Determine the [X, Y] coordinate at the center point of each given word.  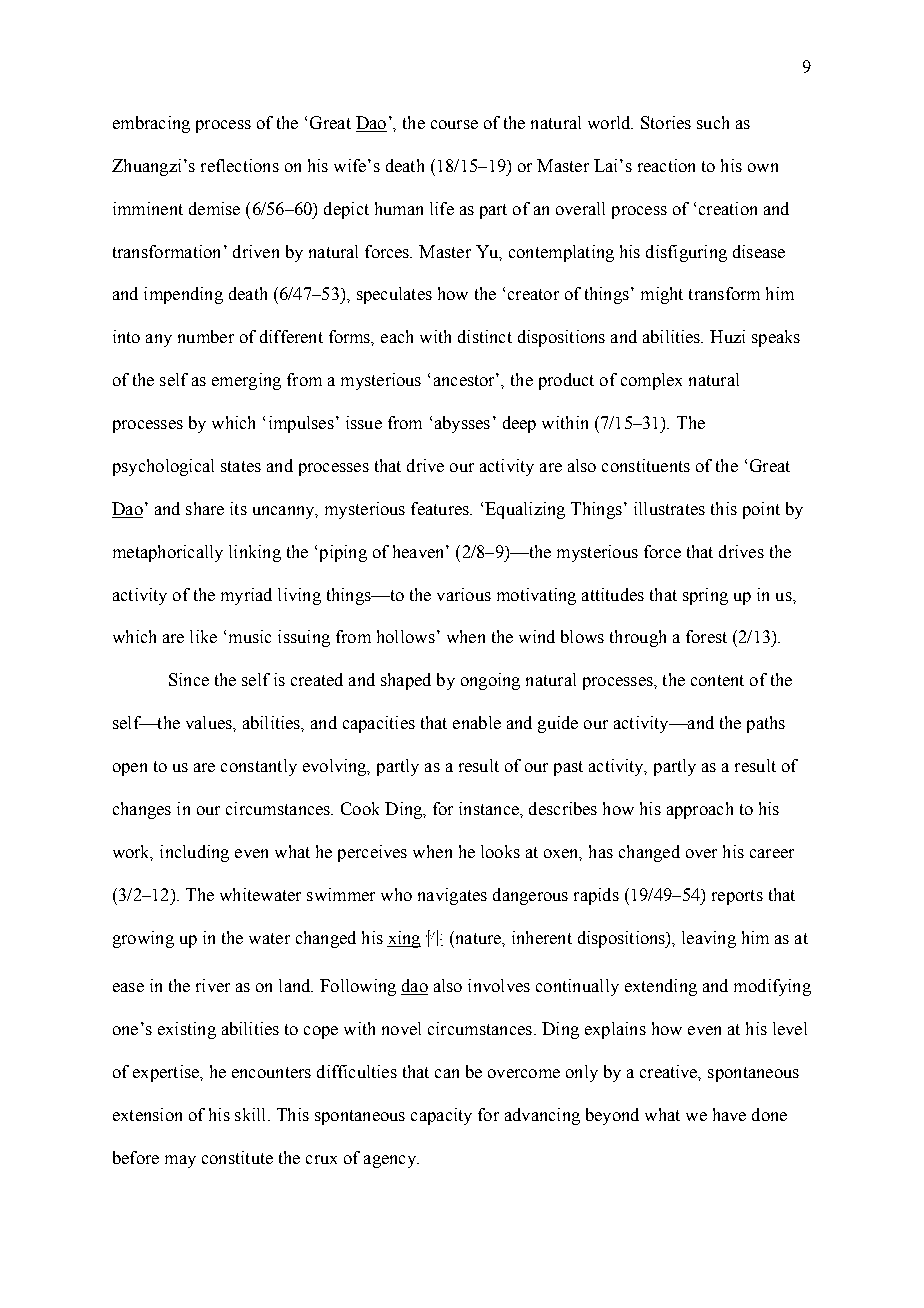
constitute [237, 1157]
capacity [441, 1116]
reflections [240, 165]
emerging [246, 381]
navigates [452, 896]
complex [651, 381]
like [203, 636]
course [454, 124]
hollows [406, 636]
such [713, 122]
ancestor [465, 379]
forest [706, 636]
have [729, 1114]
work [133, 853]
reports [737, 897]
